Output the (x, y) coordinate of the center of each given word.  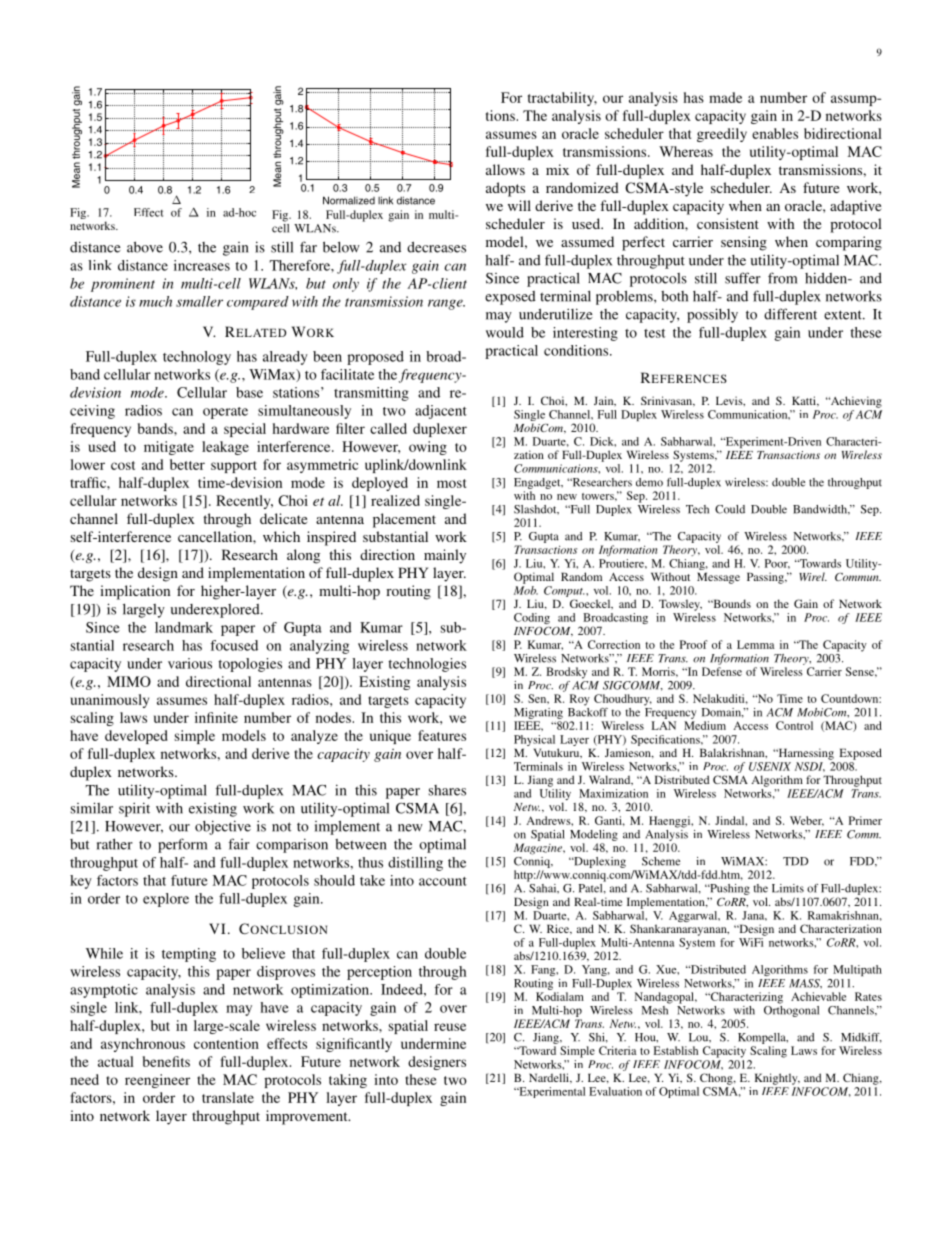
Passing (766, 578)
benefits (166, 1061)
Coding (532, 620)
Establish (675, 1050)
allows (505, 169)
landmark (184, 627)
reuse (450, 1027)
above (145, 247)
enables (775, 133)
